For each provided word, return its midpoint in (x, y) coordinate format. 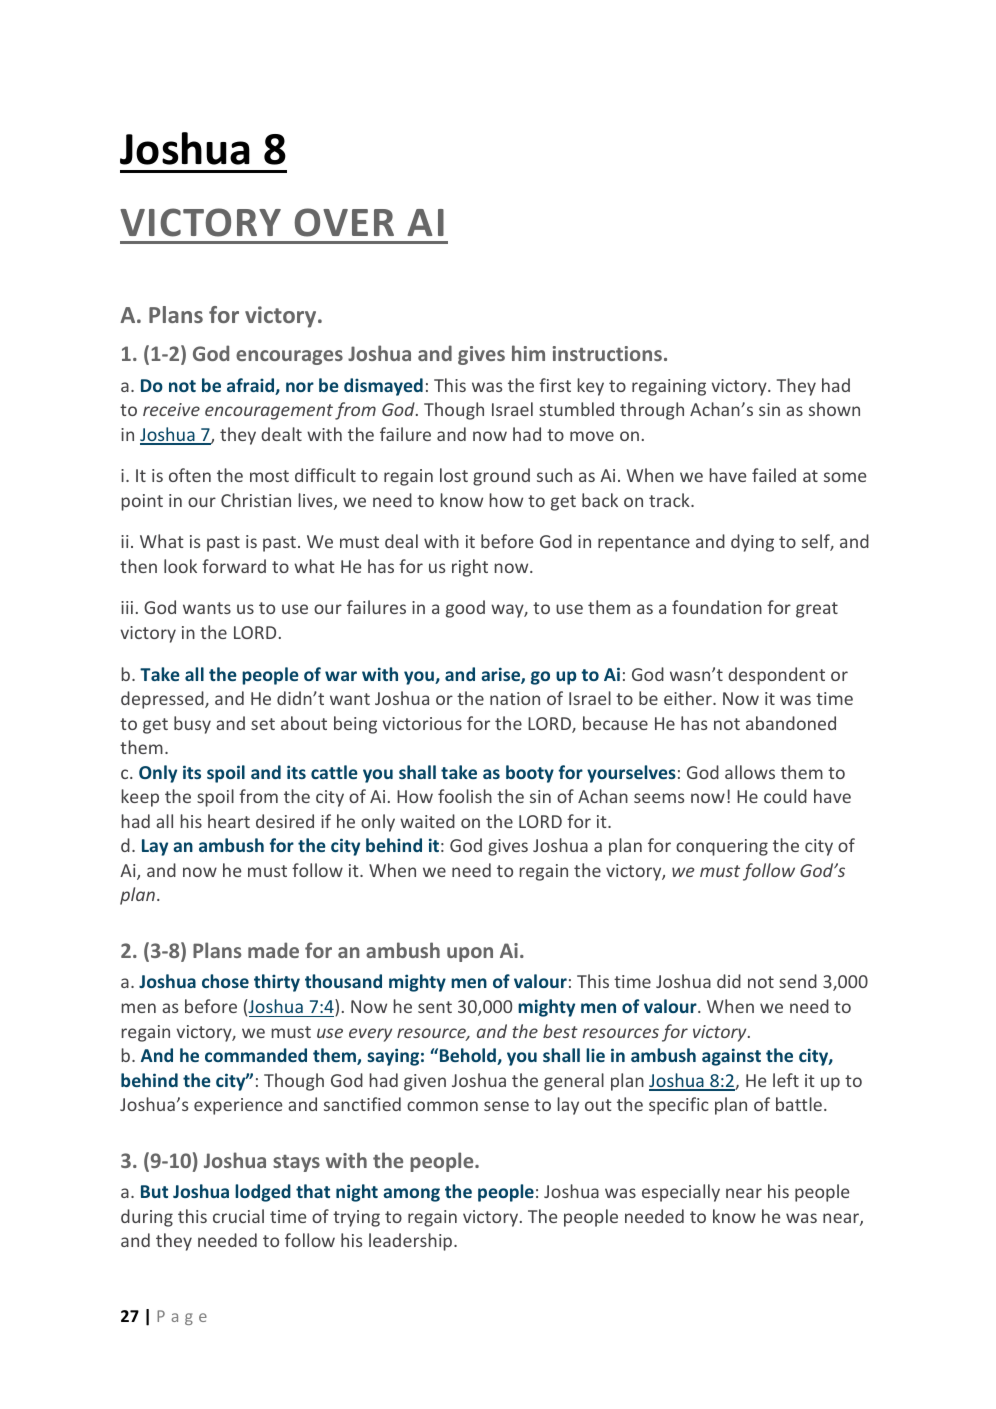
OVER (344, 222)
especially (681, 1193)
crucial (238, 1216)
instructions (607, 353)
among (411, 1195)
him (528, 353)
